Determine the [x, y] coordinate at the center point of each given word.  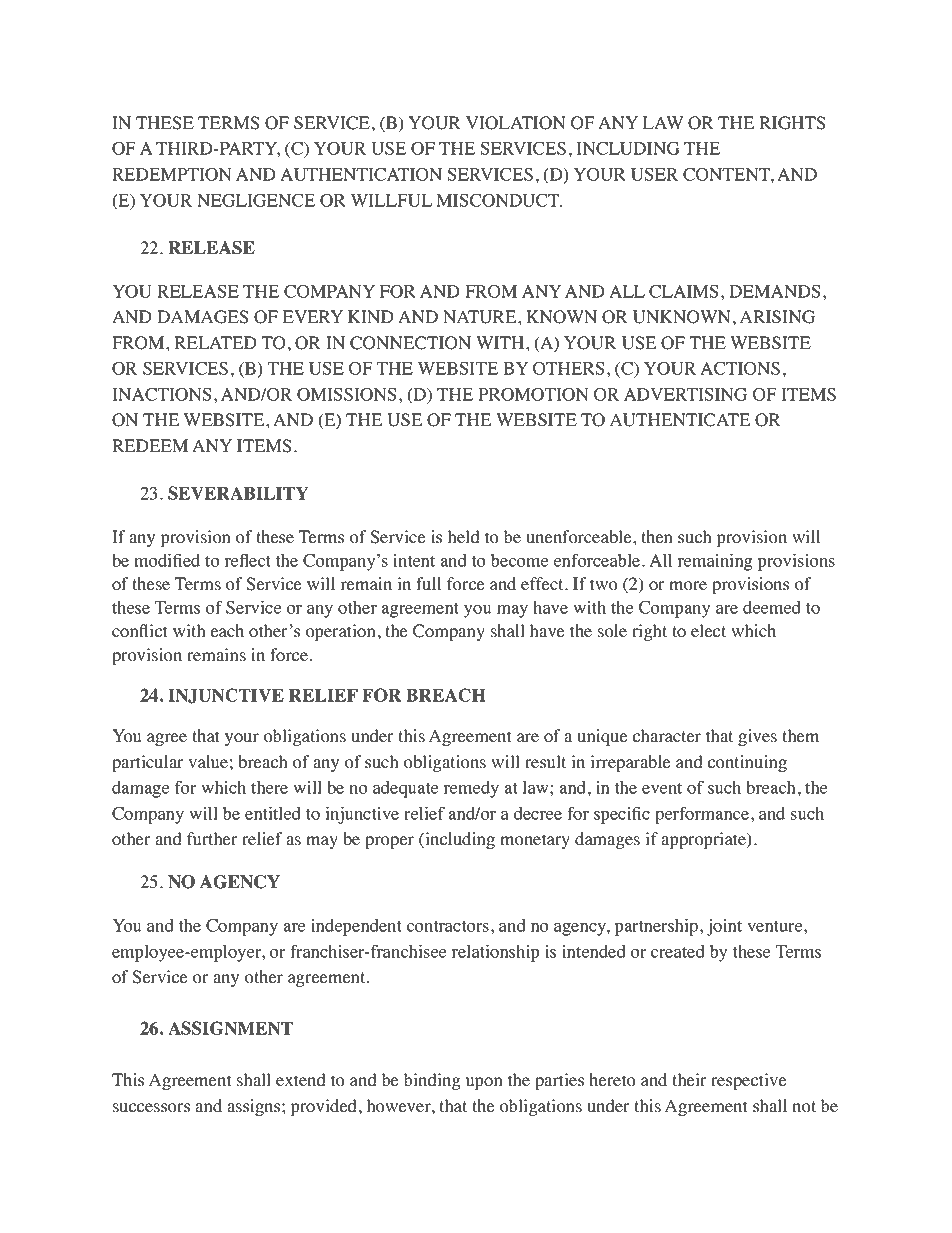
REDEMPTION [172, 174]
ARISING [777, 317]
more [688, 586]
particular [148, 763]
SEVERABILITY [238, 493]
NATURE [481, 317]
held [463, 537]
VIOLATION [516, 123]
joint [724, 927]
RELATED [215, 342]
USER [654, 174]
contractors [448, 926]
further [212, 839]
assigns [255, 1107]
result [545, 762]
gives [757, 737]
